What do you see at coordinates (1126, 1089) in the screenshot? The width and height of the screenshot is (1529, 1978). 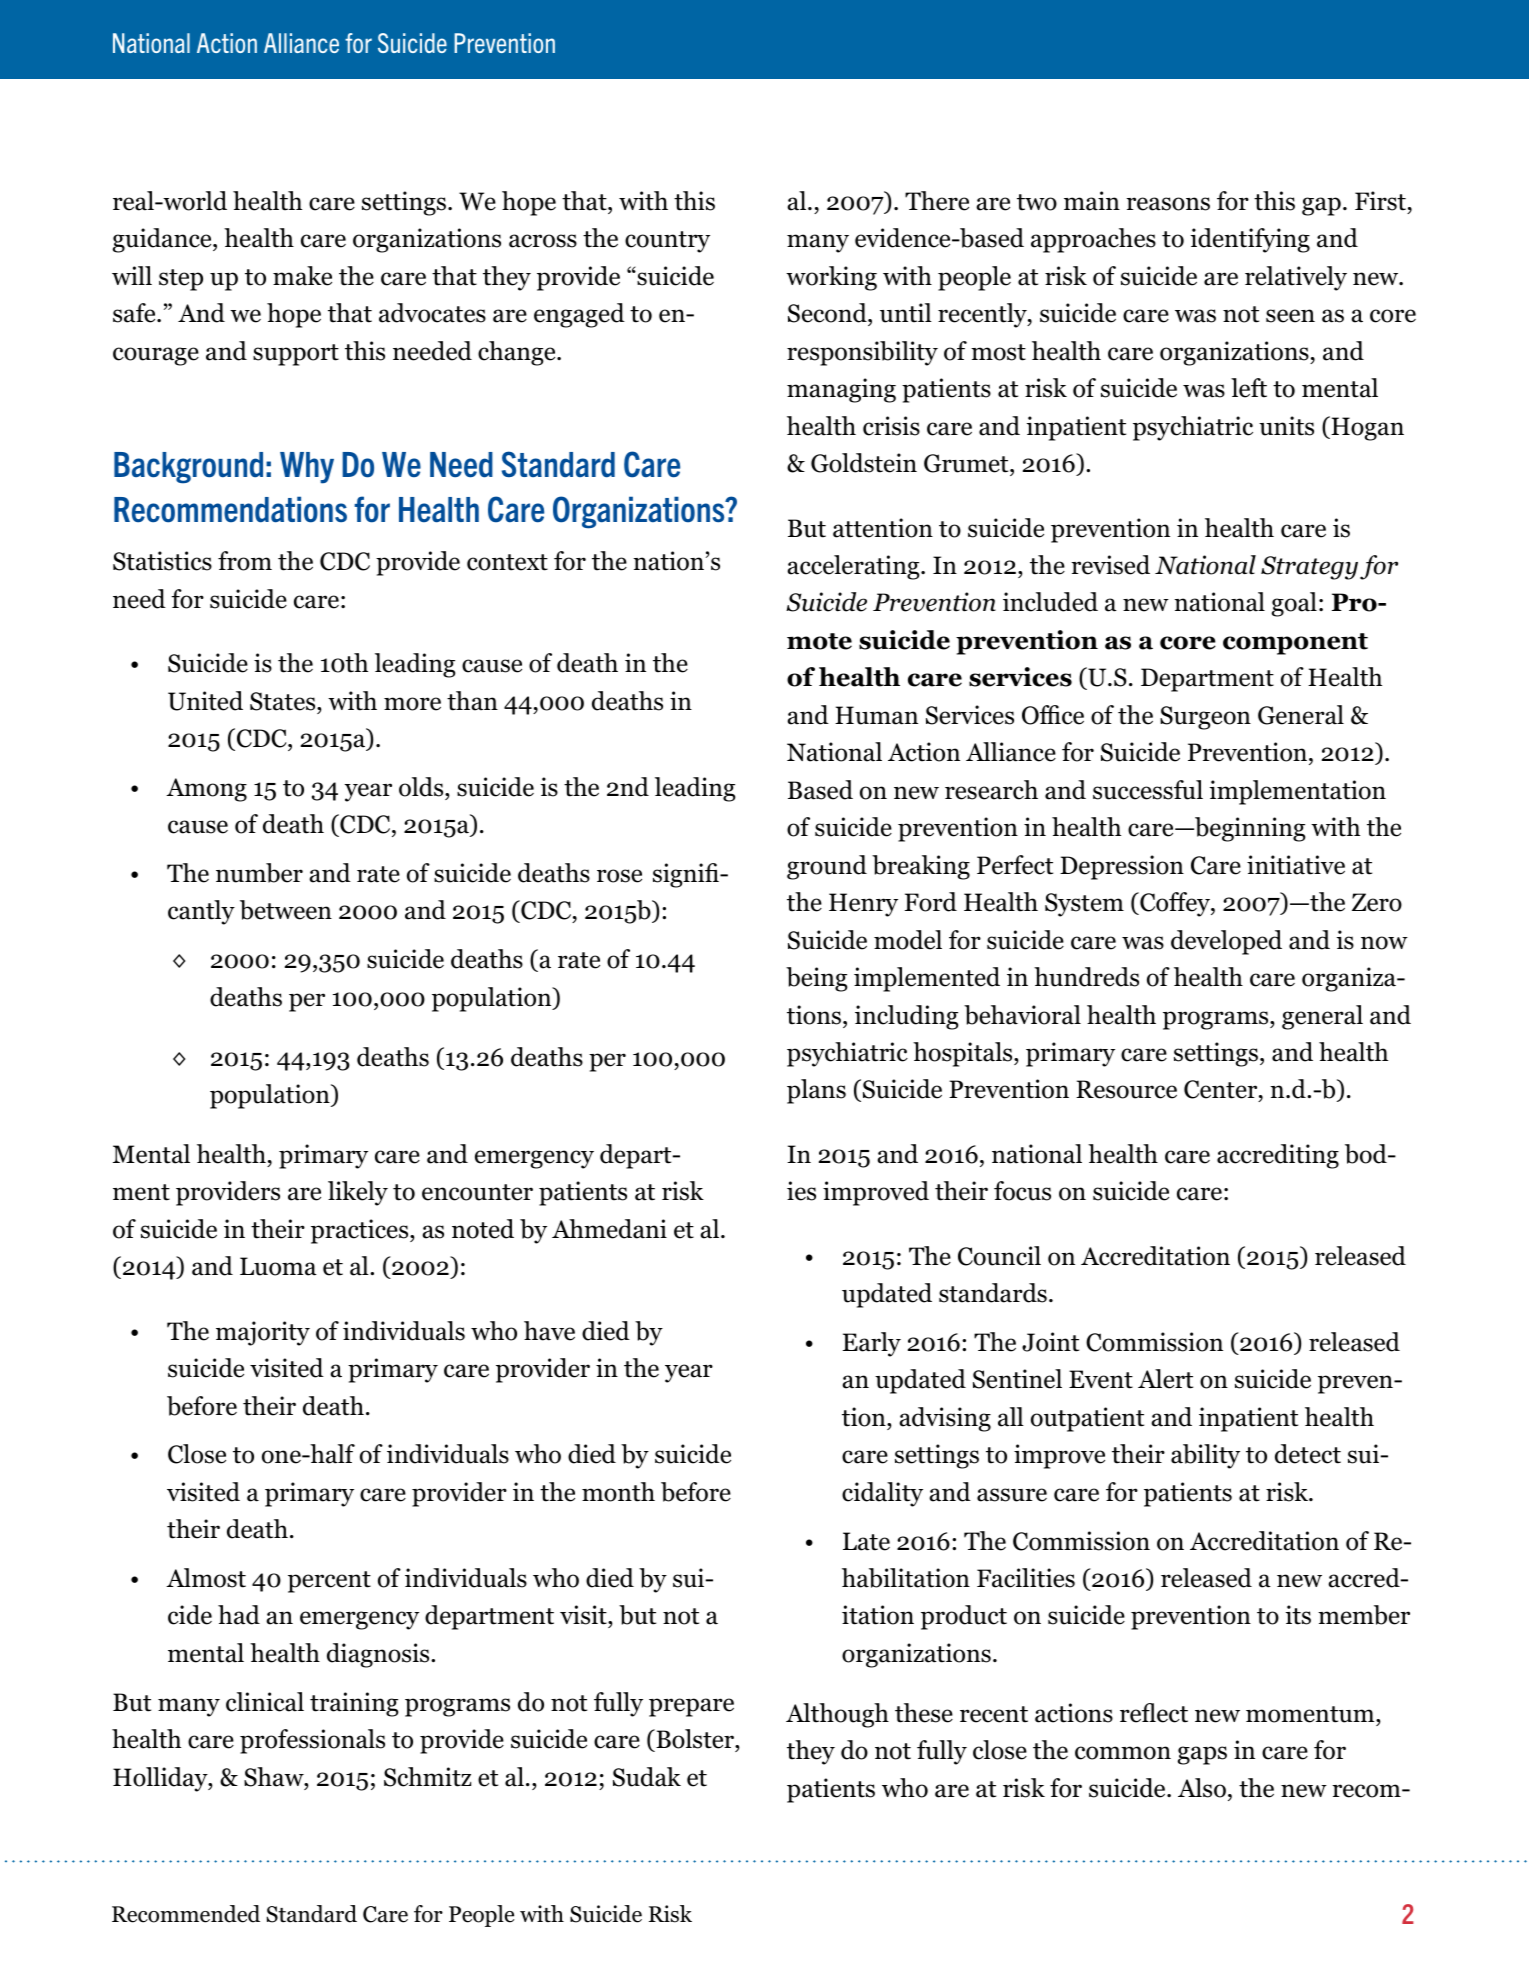 I see `Resource` at bounding box center [1126, 1089].
